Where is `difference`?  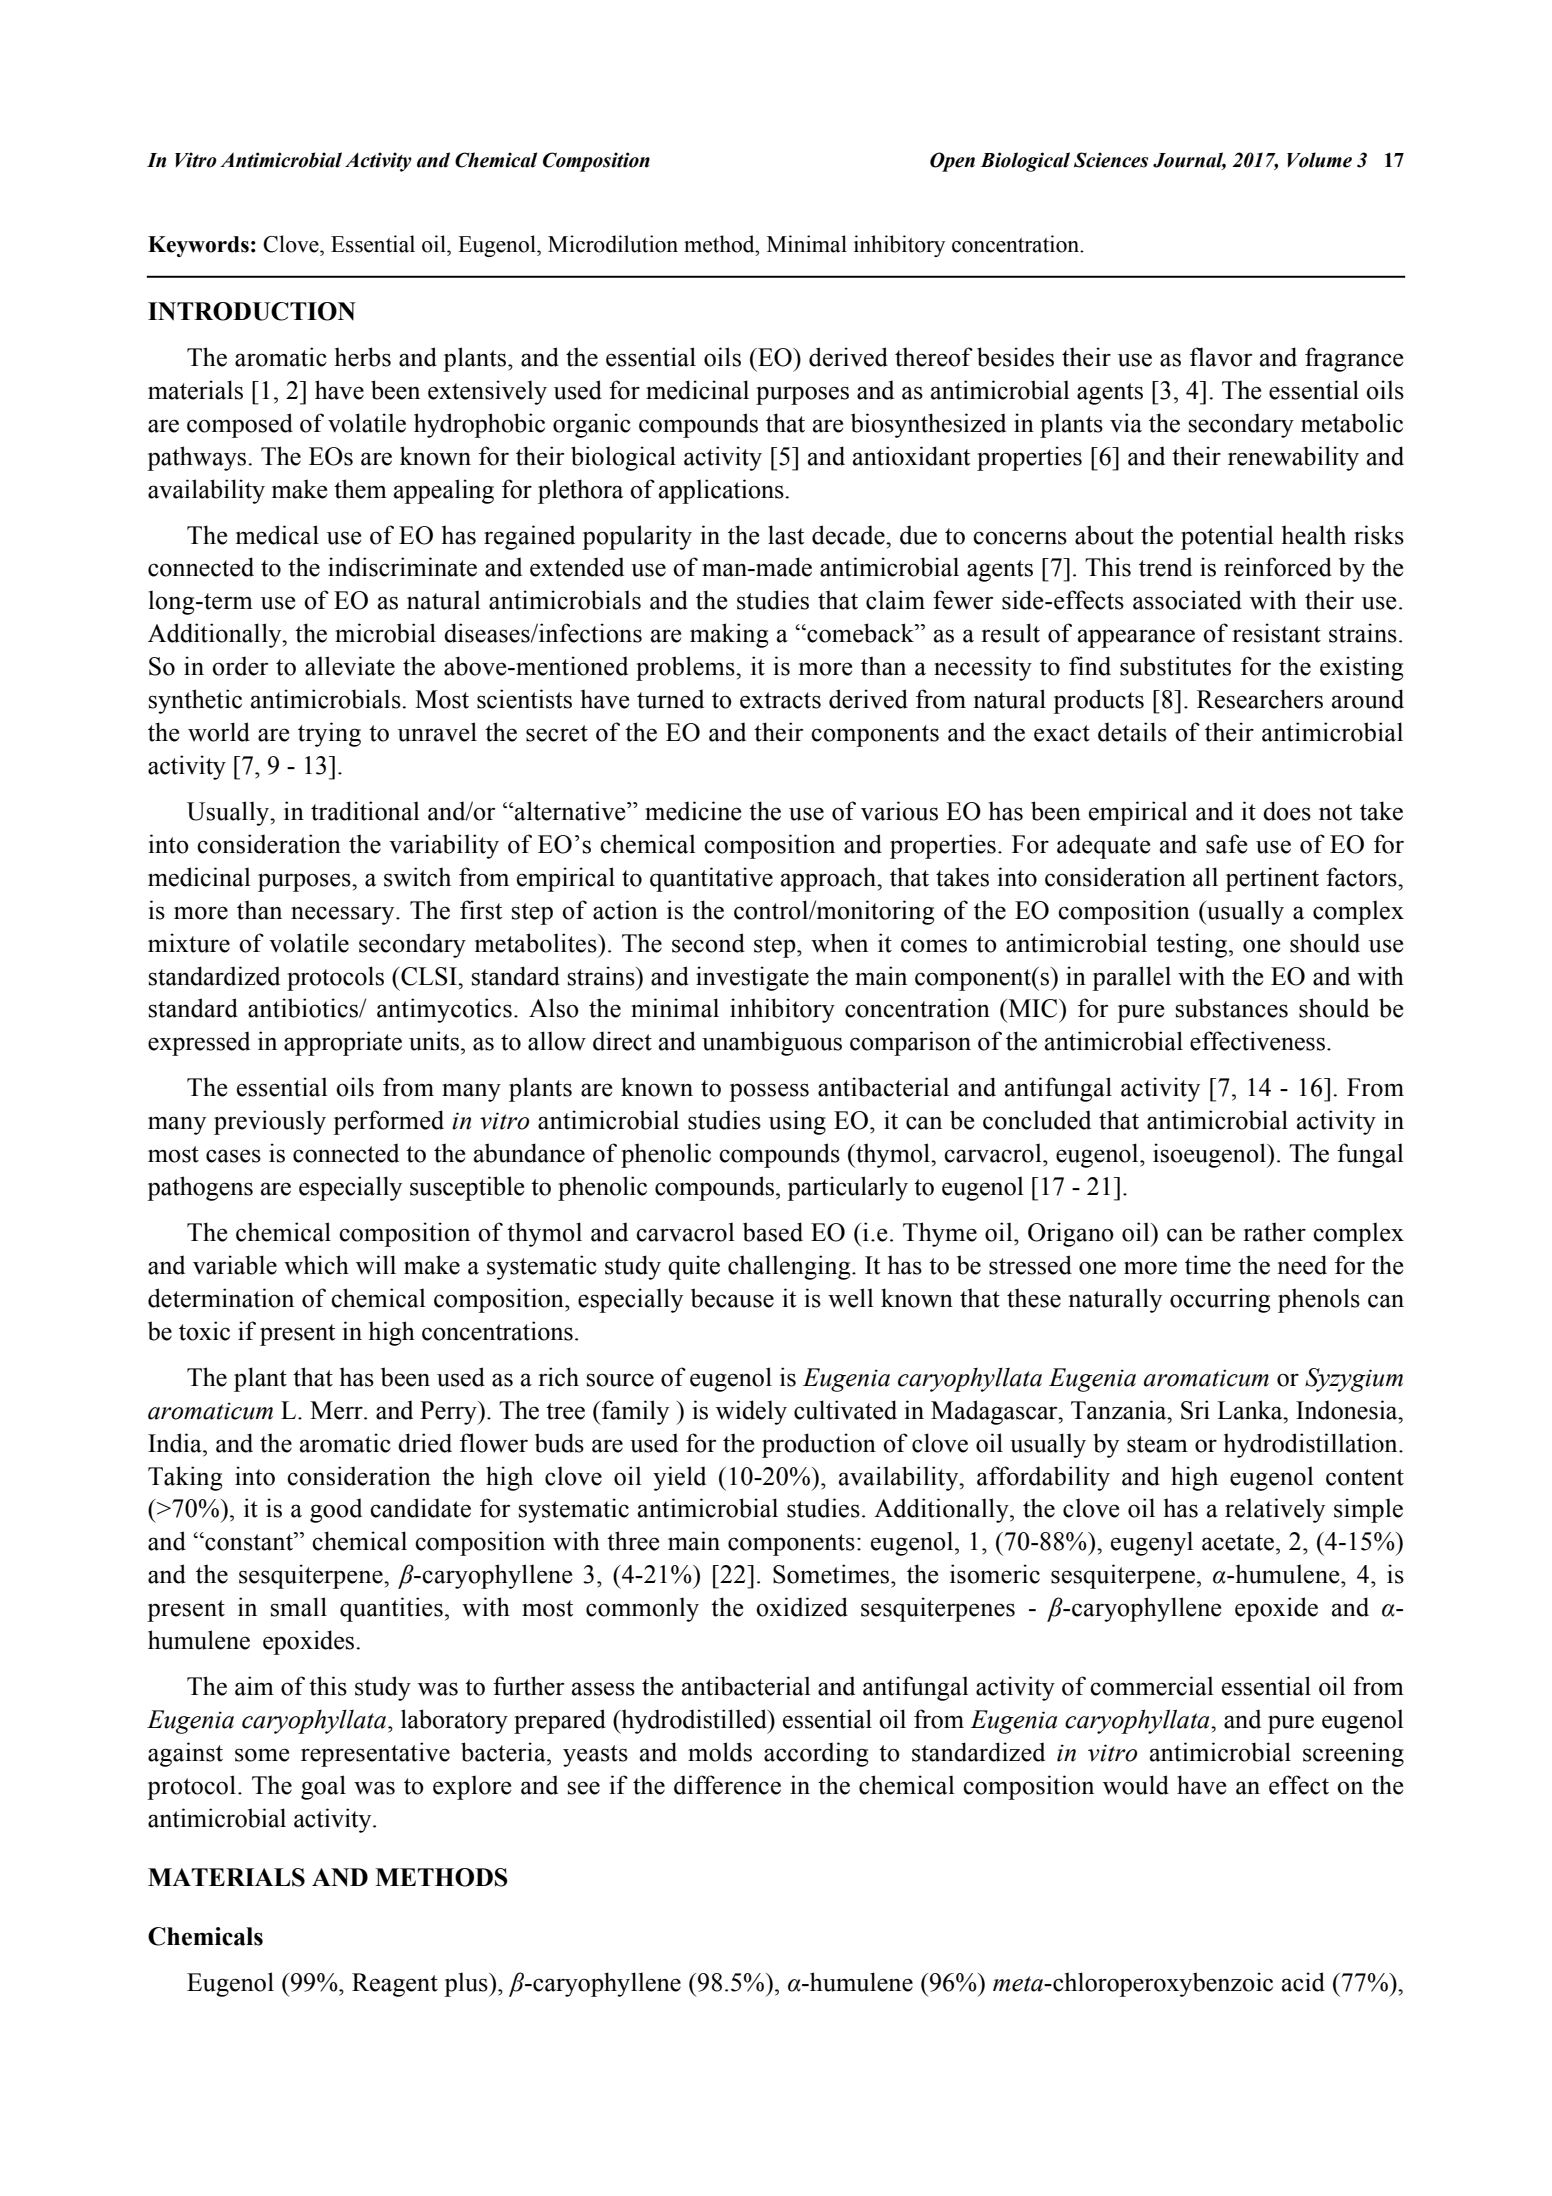 difference is located at coordinates (727, 1785).
